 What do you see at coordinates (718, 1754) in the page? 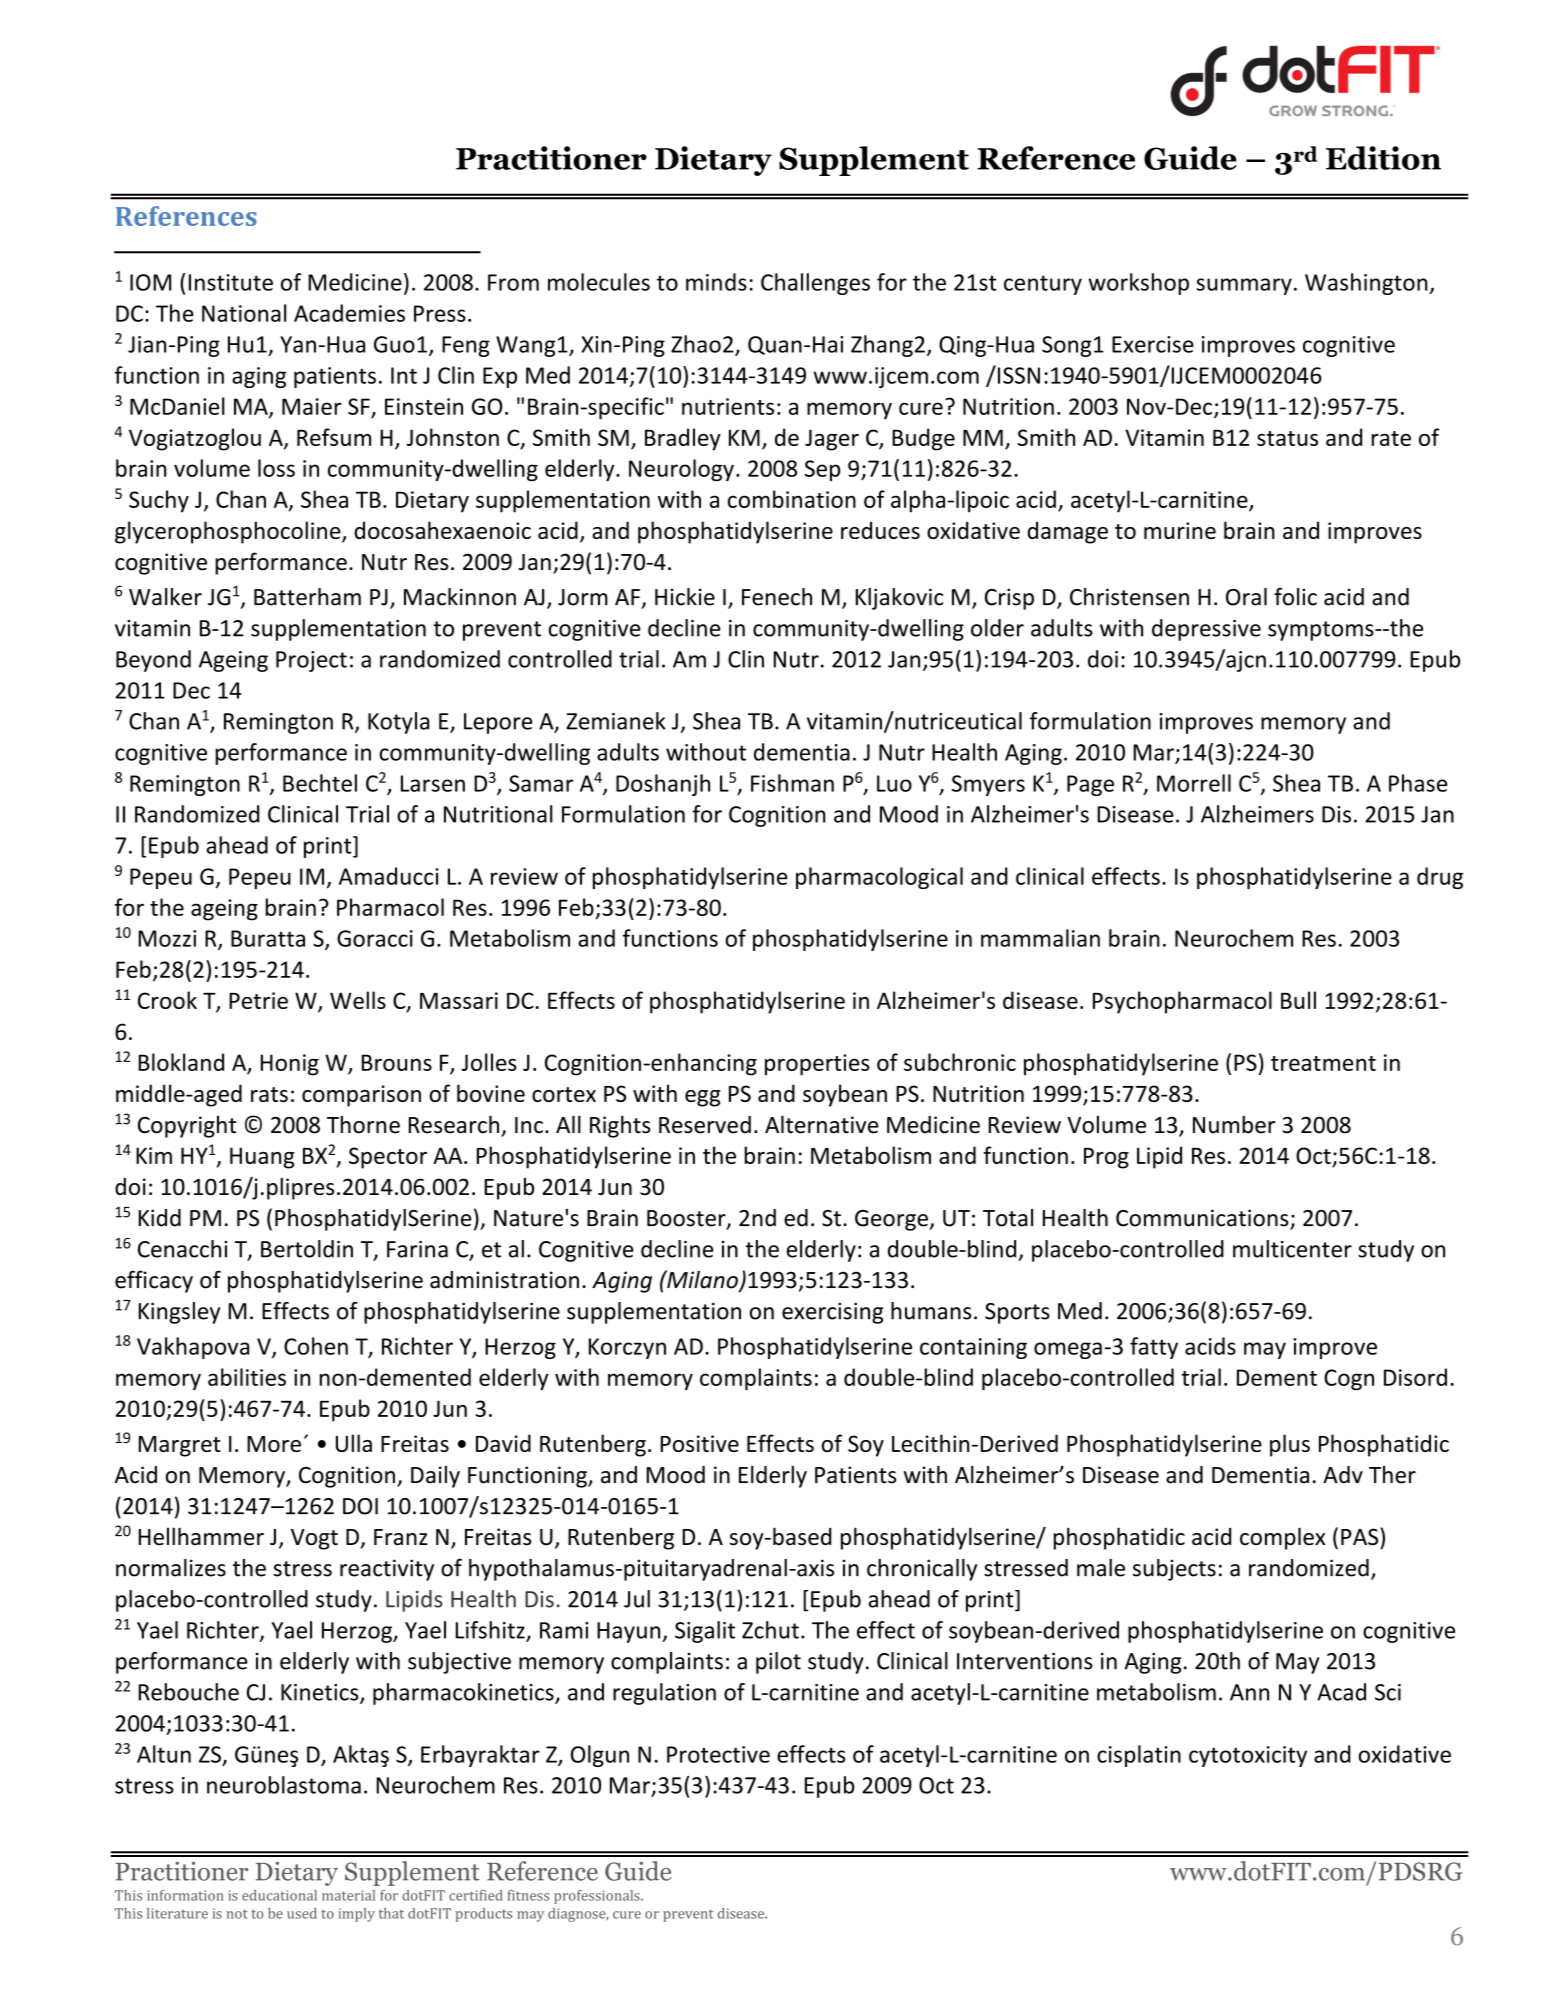
I see `Protective` at bounding box center [718, 1754].
